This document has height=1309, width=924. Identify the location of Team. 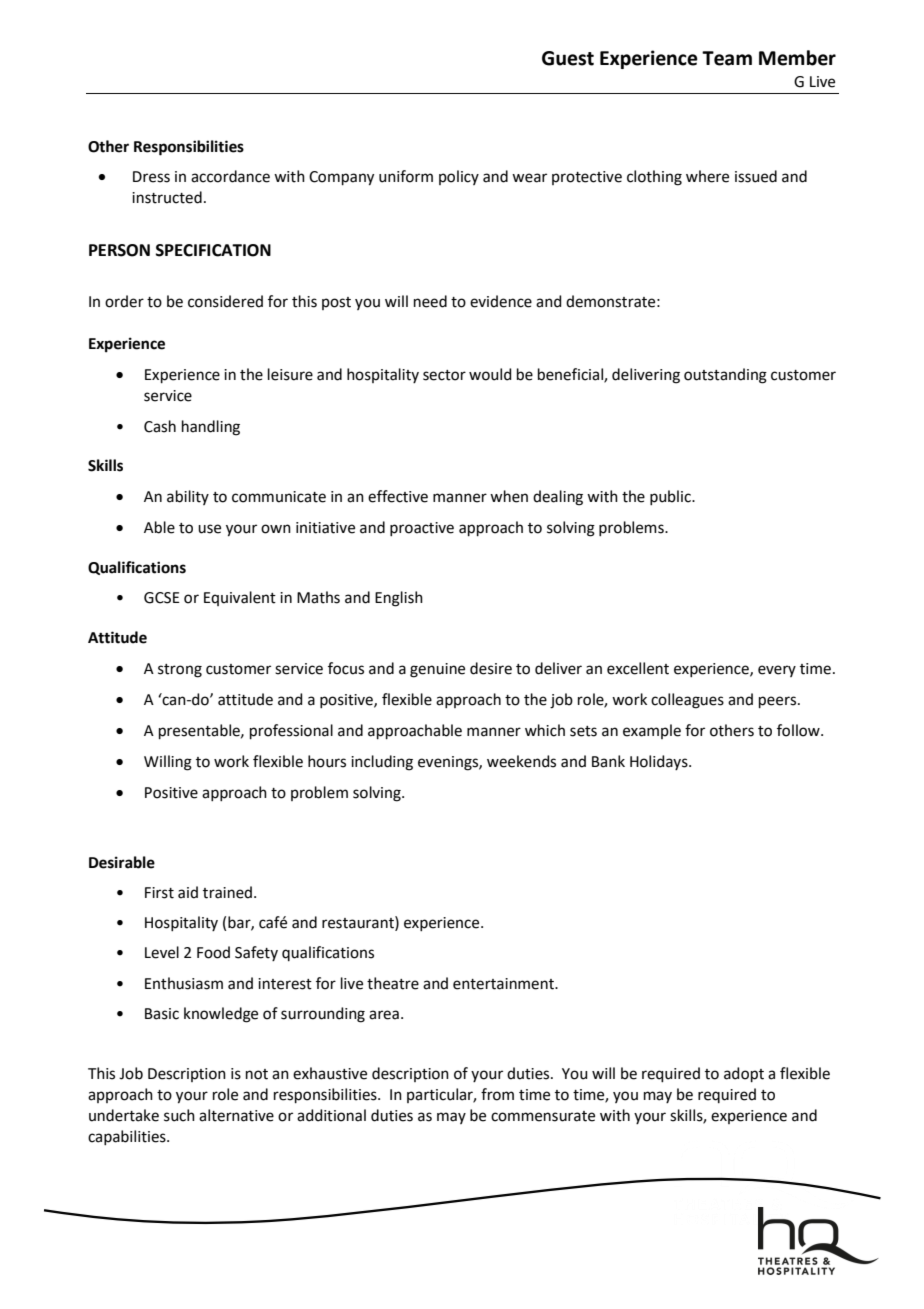
(727, 58).
